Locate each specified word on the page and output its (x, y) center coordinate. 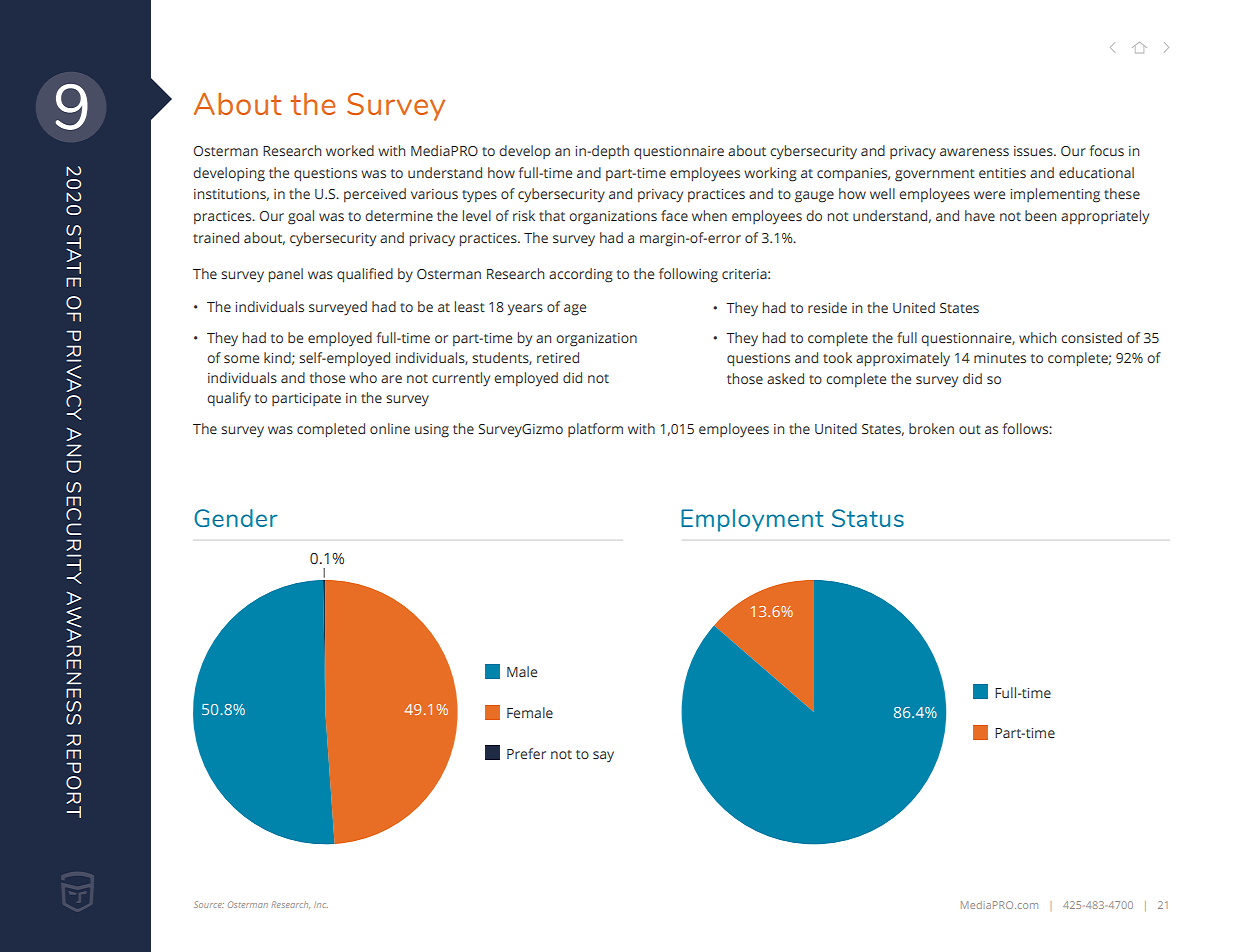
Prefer (526, 753)
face (674, 215)
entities (1002, 173)
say (603, 756)
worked (350, 150)
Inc (321, 905)
